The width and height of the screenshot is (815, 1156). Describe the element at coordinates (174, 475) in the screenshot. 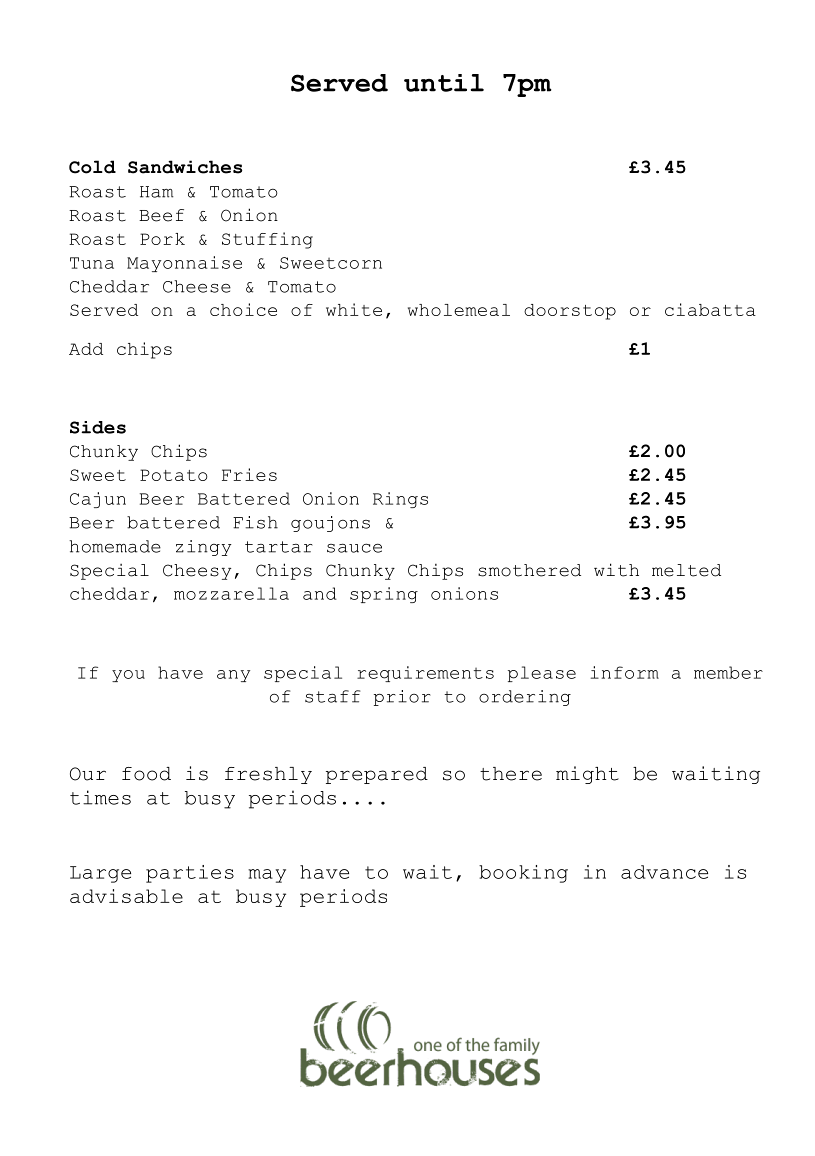

I see `Potato` at that location.
